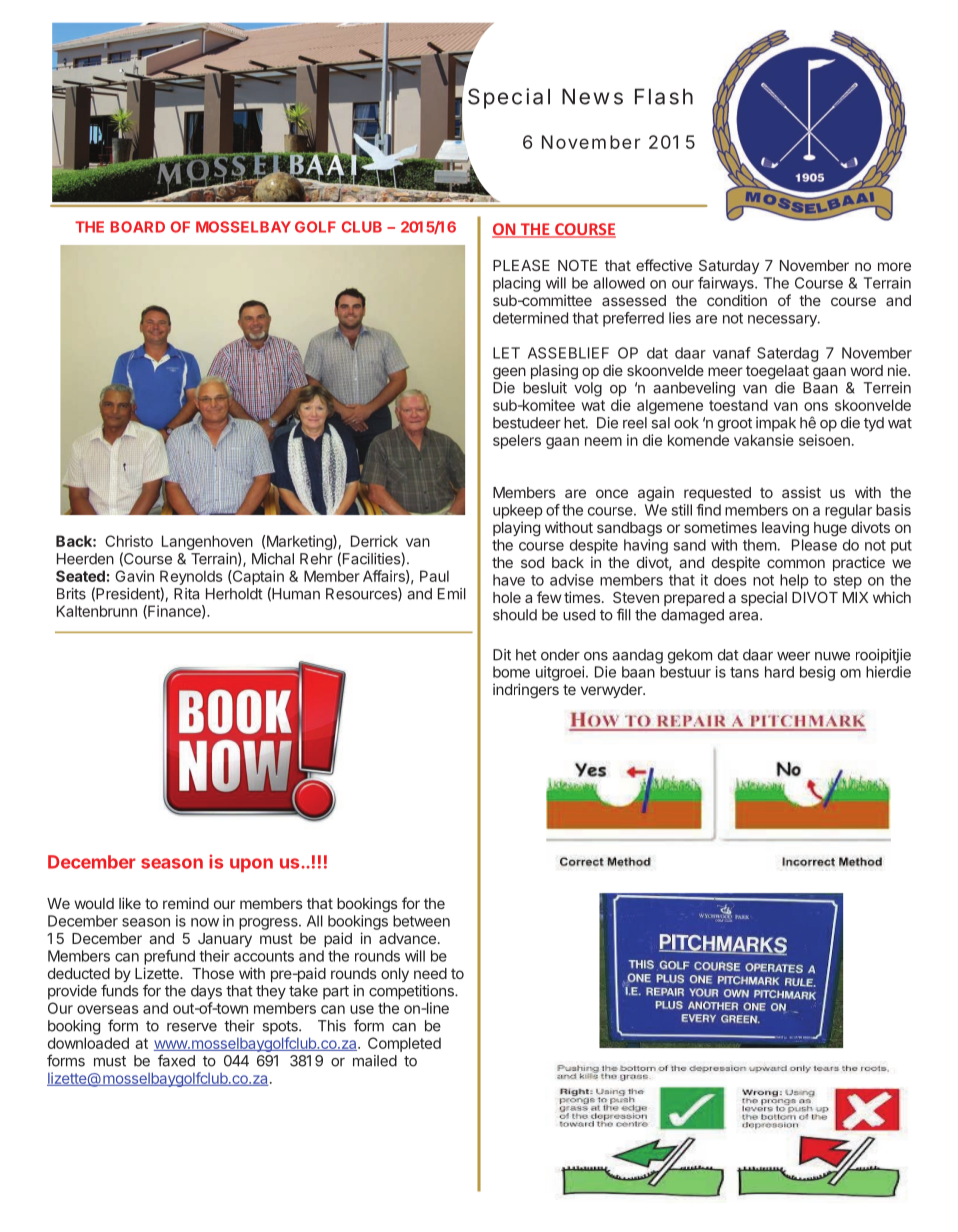 Image resolution: width=958 pixels, height=1232 pixels. I want to click on Reynolds, so click(191, 577).
